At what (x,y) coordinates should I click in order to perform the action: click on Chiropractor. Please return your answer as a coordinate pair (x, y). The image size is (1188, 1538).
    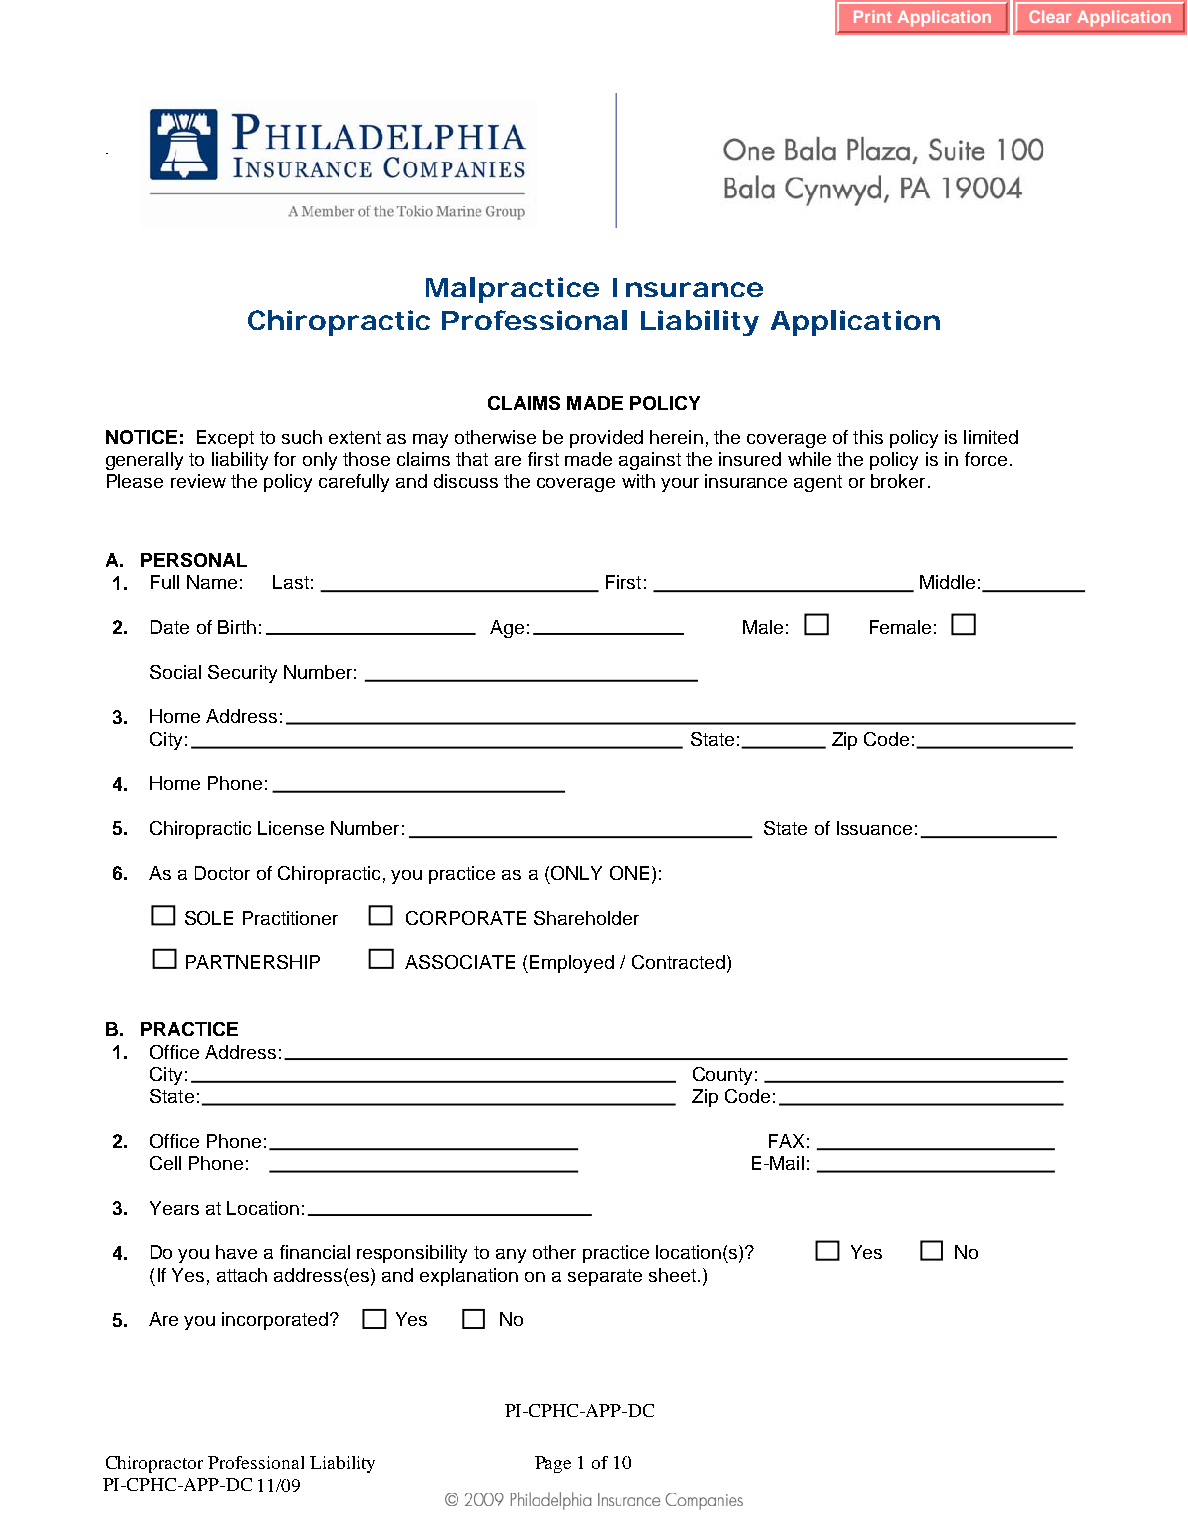
    Looking at the image, I should click on (154, 1464).
